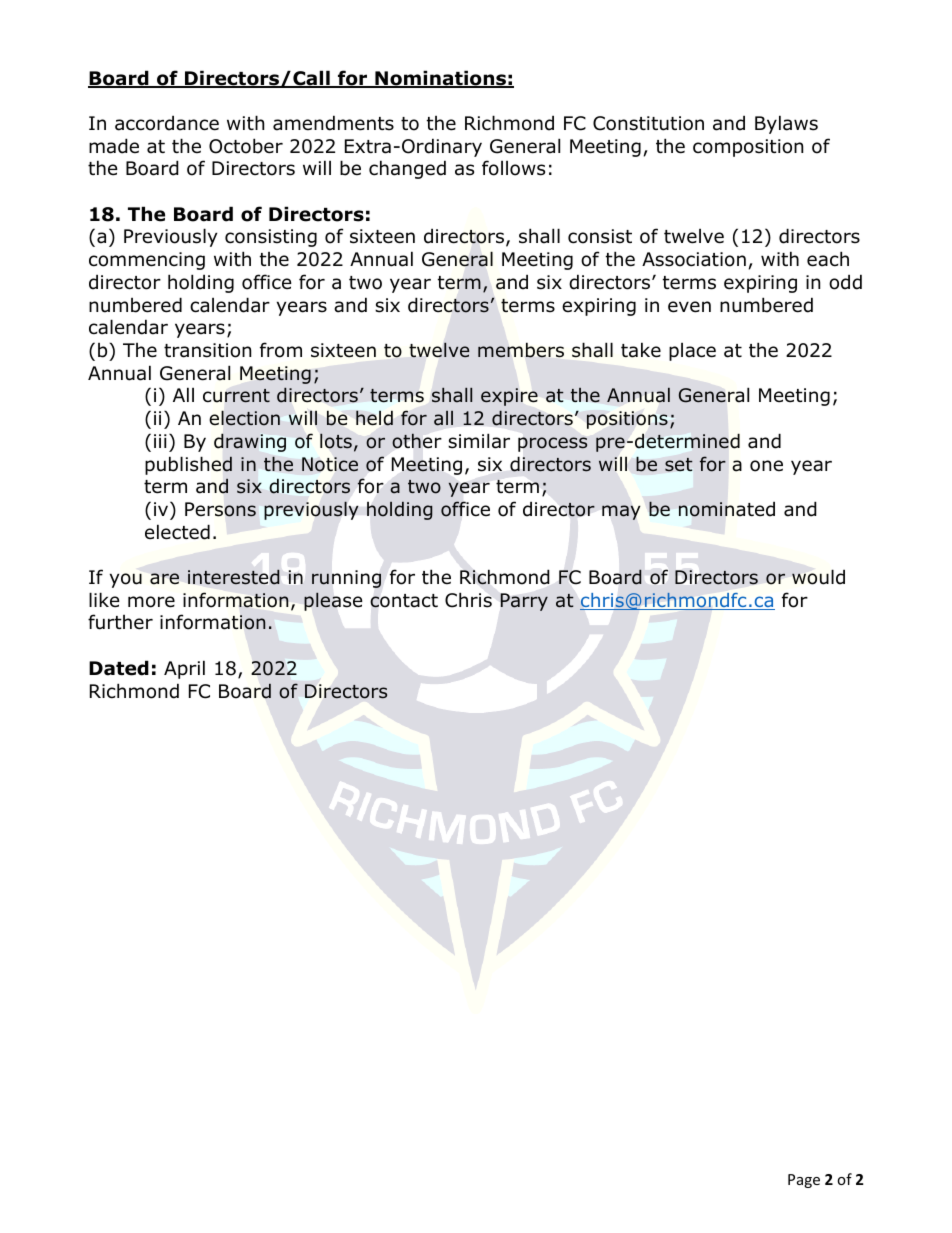 The height and width of the screenshot is (1233, 952). What do you see at coordinates (404, 601) in the screenshot?
I see `contact` at bounding box center [404, 601].
